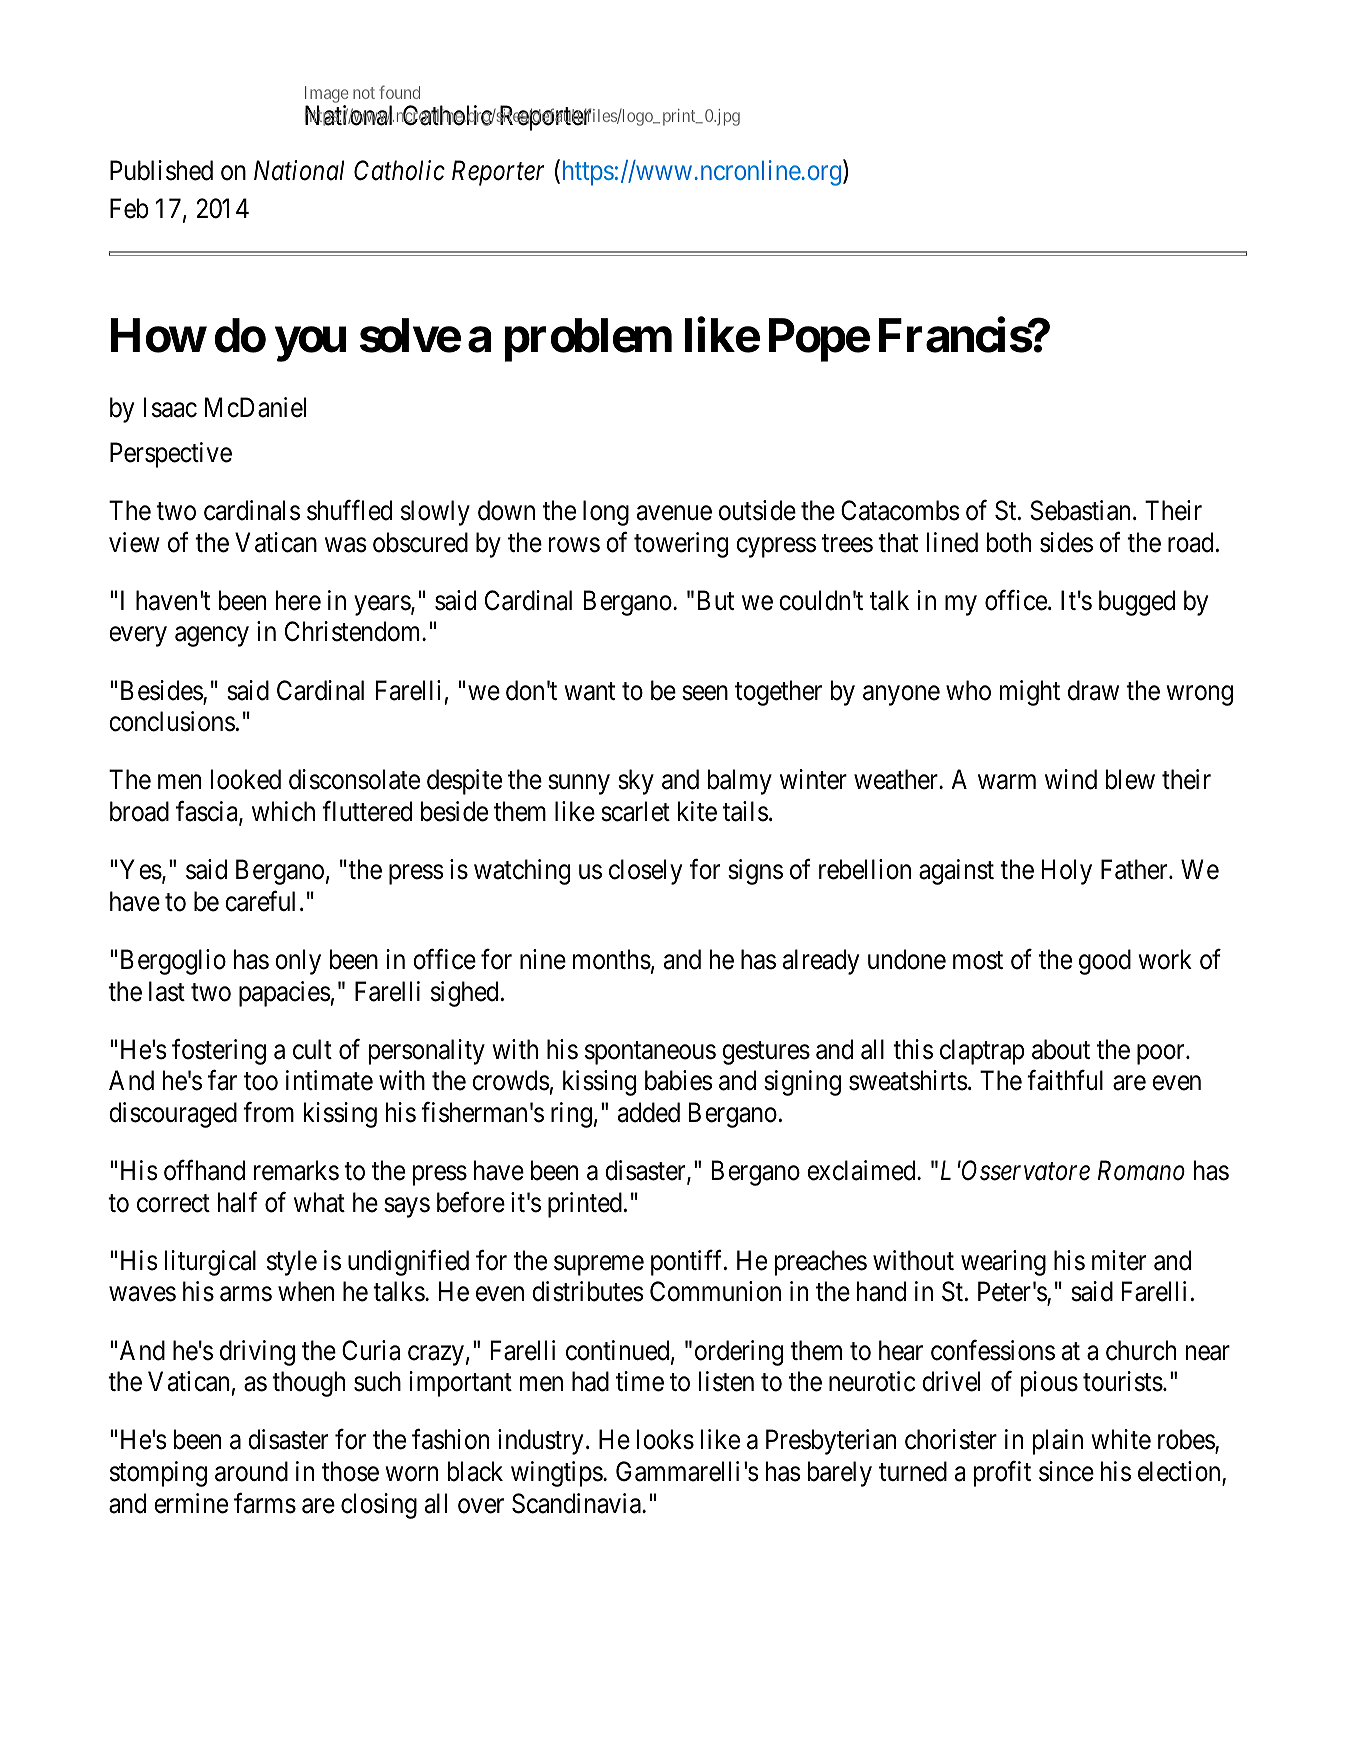 The width and height of the page is (1356, 1755). What do you see at coordinates (326, 96) in the page?
I see `Image` at bounding box center [326, 96].
